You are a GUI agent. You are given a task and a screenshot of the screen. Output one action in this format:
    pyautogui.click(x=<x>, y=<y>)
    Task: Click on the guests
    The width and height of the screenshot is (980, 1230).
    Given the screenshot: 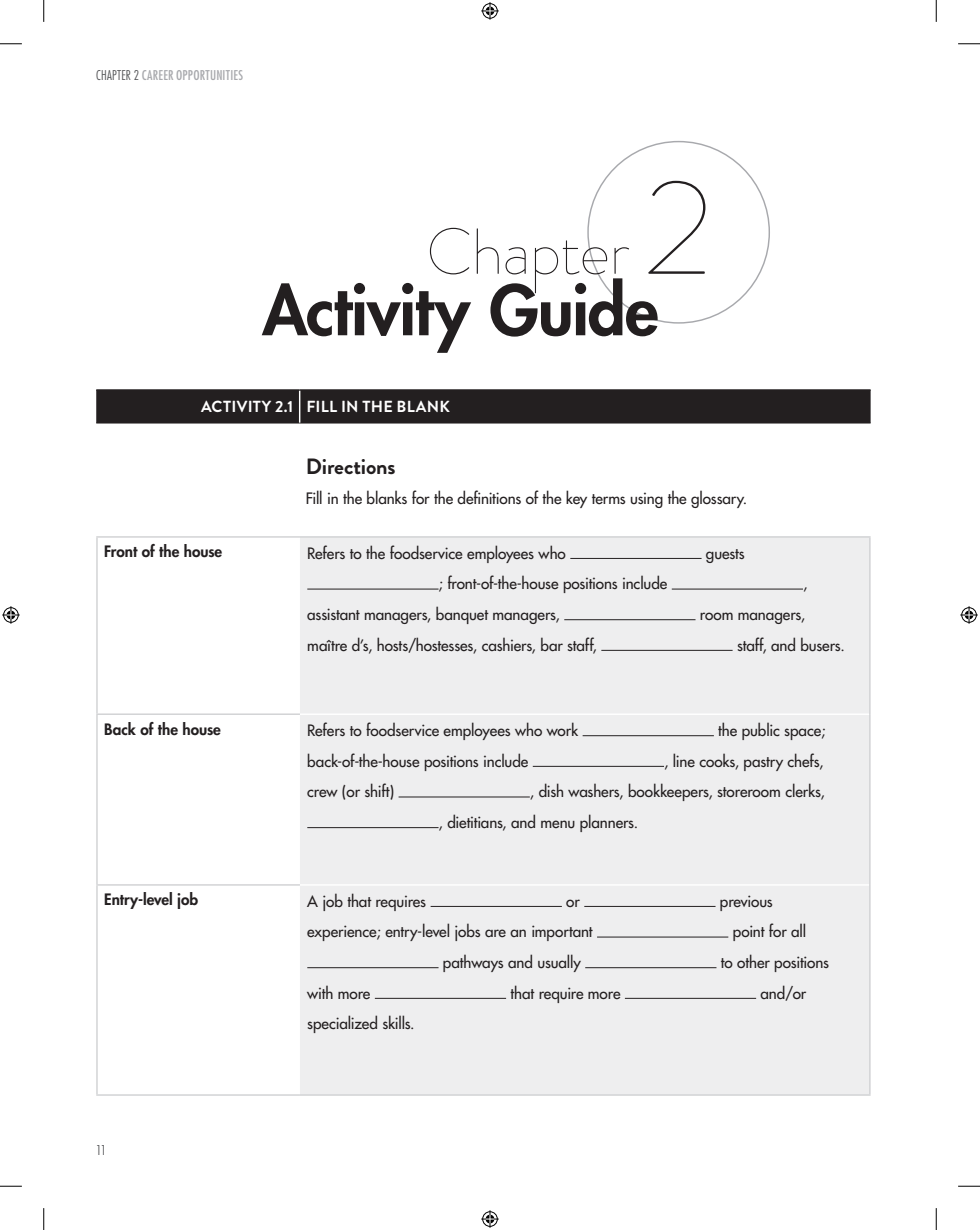 What is the action you would take?
    pyautogui.click(x=725, y=556)
